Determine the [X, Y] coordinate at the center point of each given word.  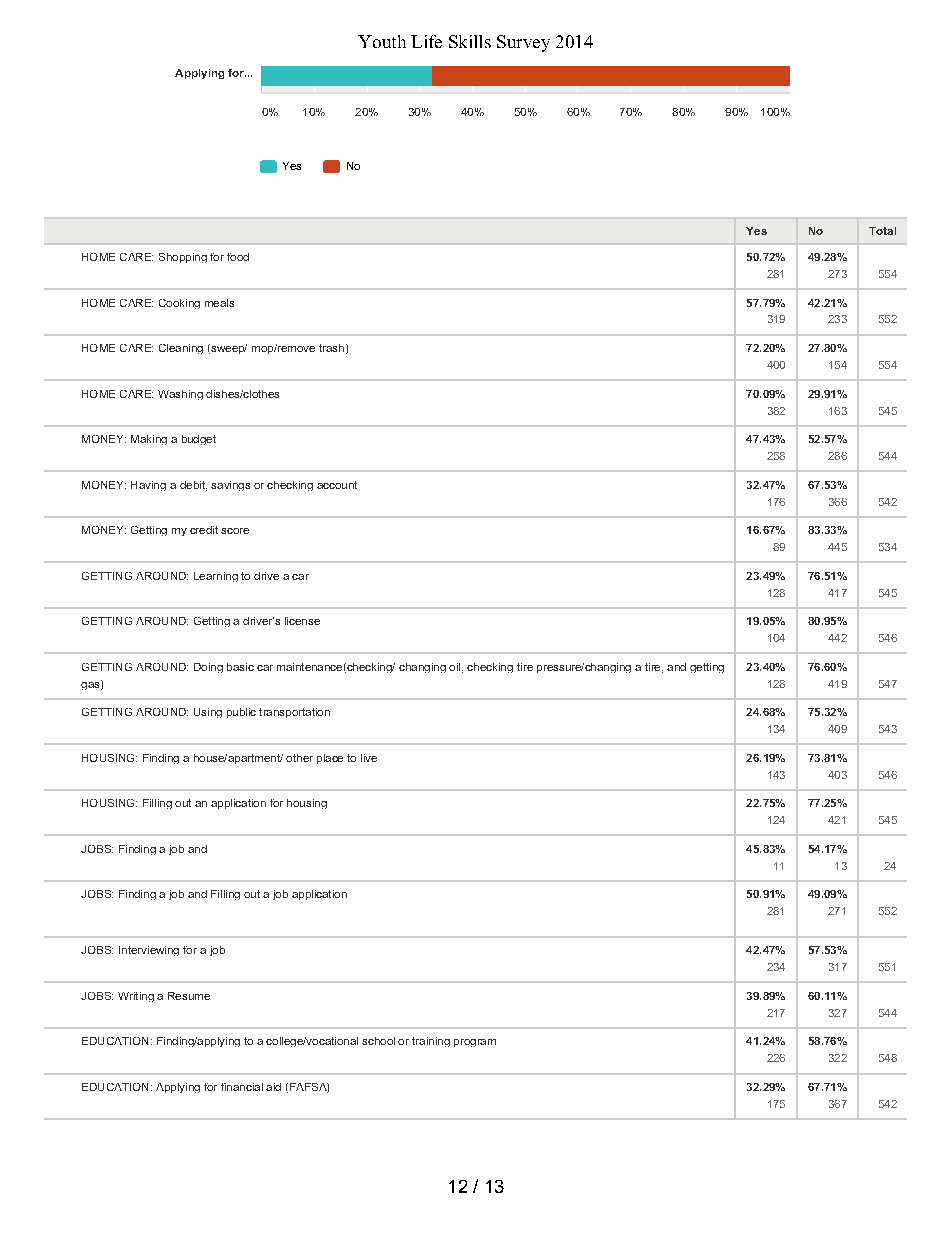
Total [882, 231]
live [369, 758]
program [475, 1043]
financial [242, 1087]
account [337, 485]
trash [331, 348]
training [431, 1042]
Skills [470, 41]
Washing [180, 395]
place [330, 759]
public [241, 713]
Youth [382, 41]
